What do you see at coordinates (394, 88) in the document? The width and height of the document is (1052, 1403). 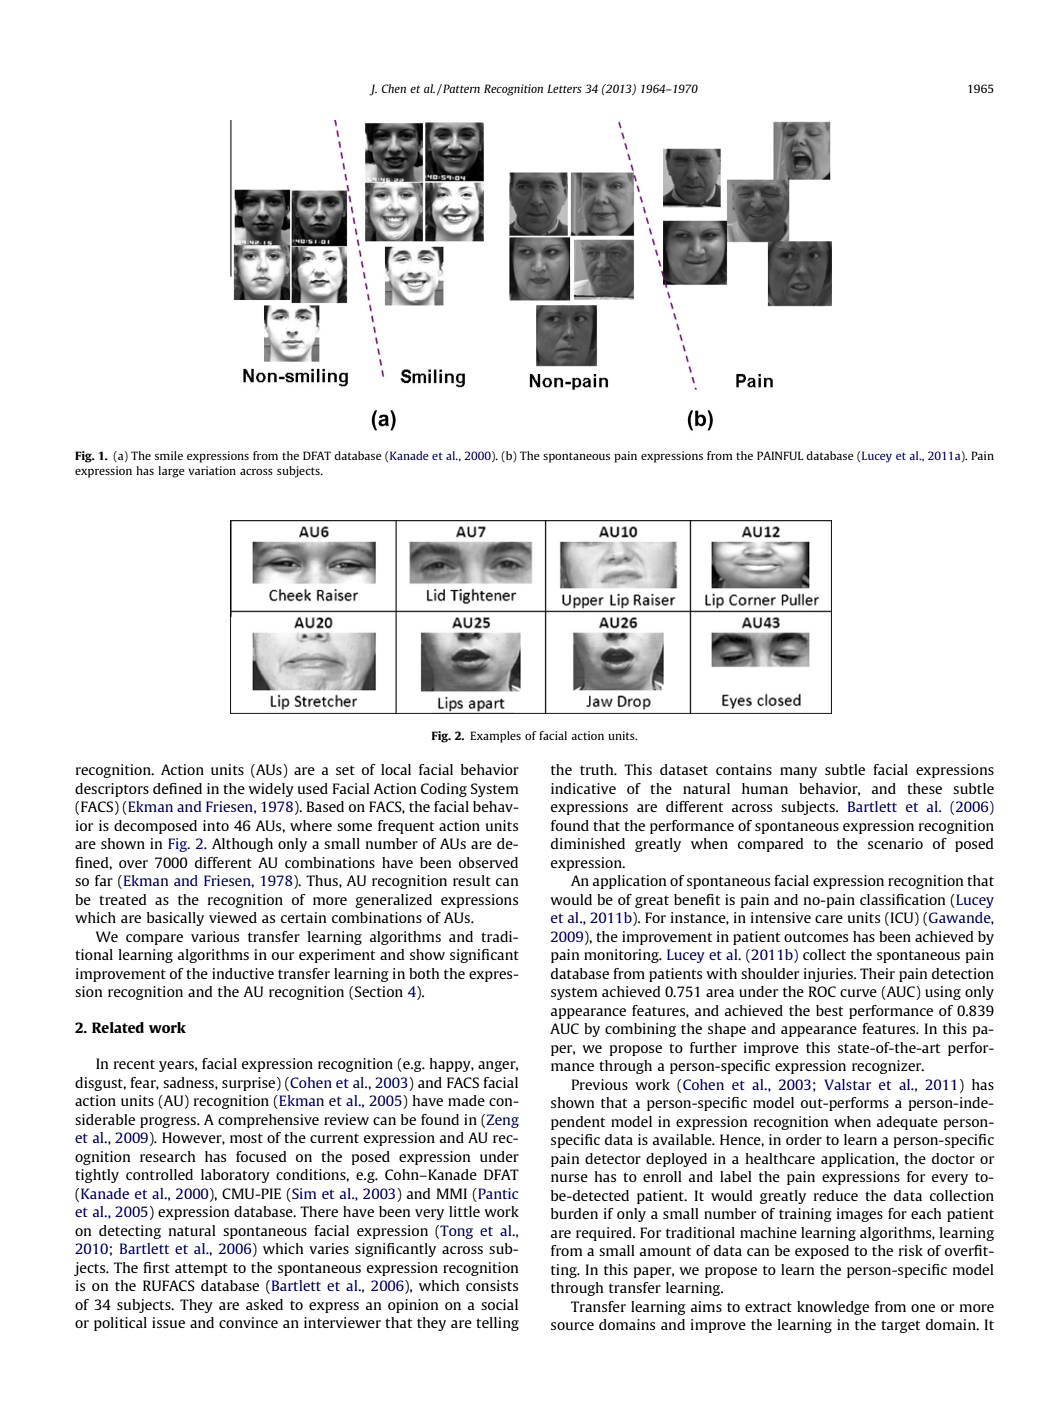 I see `Chen` at bounding box center [394, 88].
